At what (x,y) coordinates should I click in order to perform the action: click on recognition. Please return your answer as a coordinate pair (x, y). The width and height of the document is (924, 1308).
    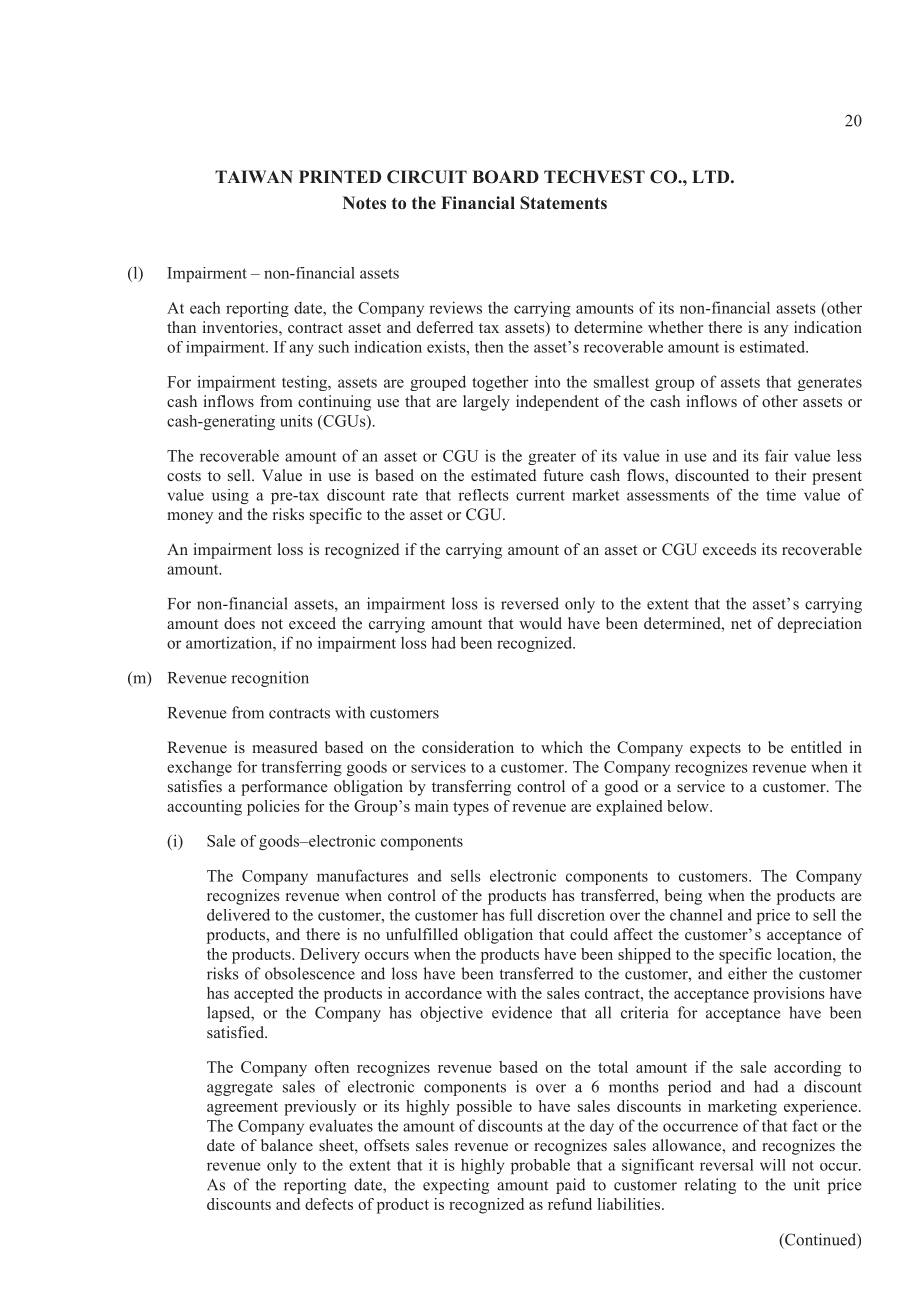
    Looking at the image, I should click on (270, 679).
